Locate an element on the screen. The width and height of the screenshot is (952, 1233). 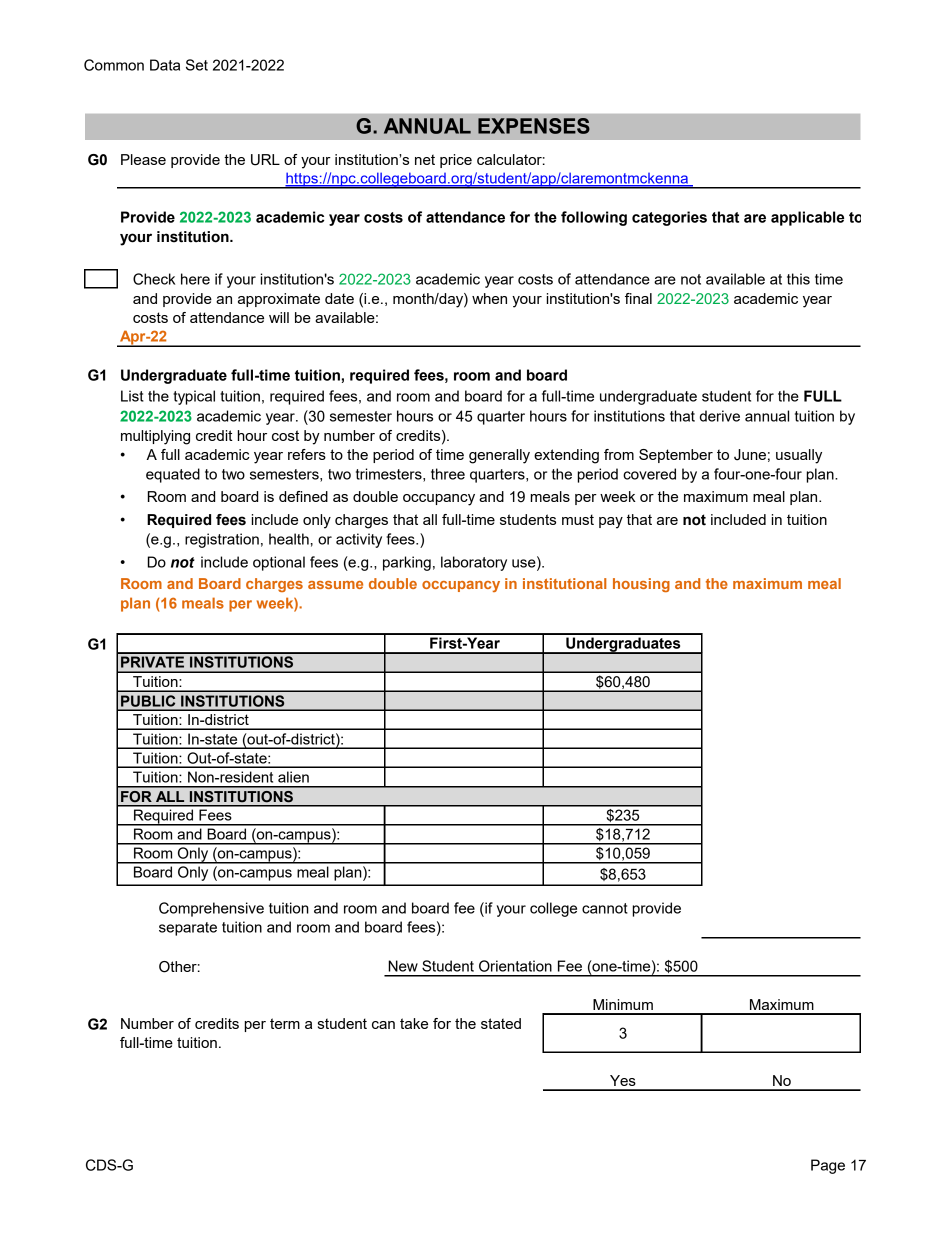
take is located at coordinates (414, 1023).
